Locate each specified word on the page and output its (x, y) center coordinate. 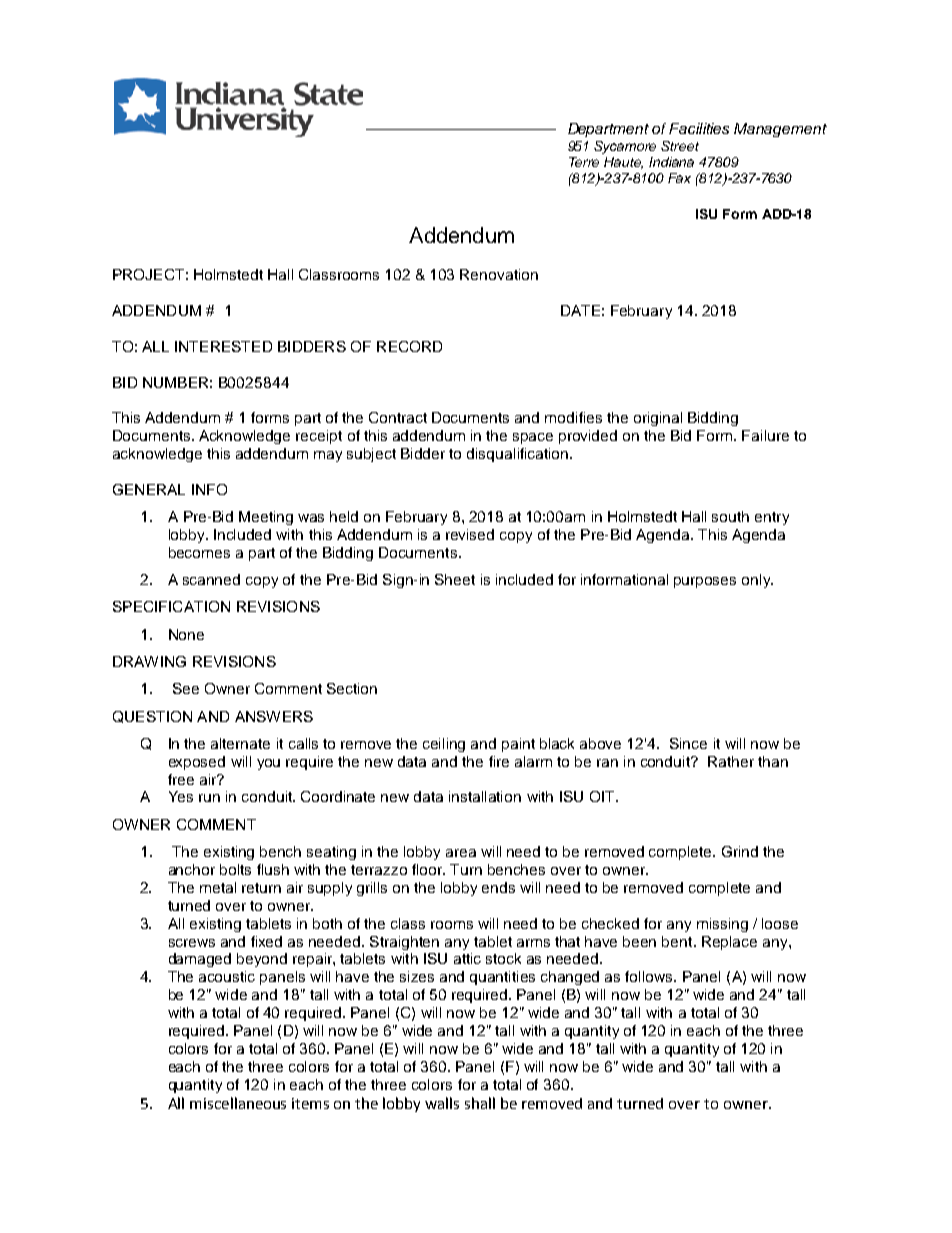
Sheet (455, 579)
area (461, 853)
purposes (705, 582)
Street (680, 146)
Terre (584, 162)
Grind (740, 851)
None (186, 634)
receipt (319, 437)
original (658, 419)
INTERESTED (223, 346)
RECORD (409, 346)
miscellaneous (238, 1103)
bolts (235, 869)
